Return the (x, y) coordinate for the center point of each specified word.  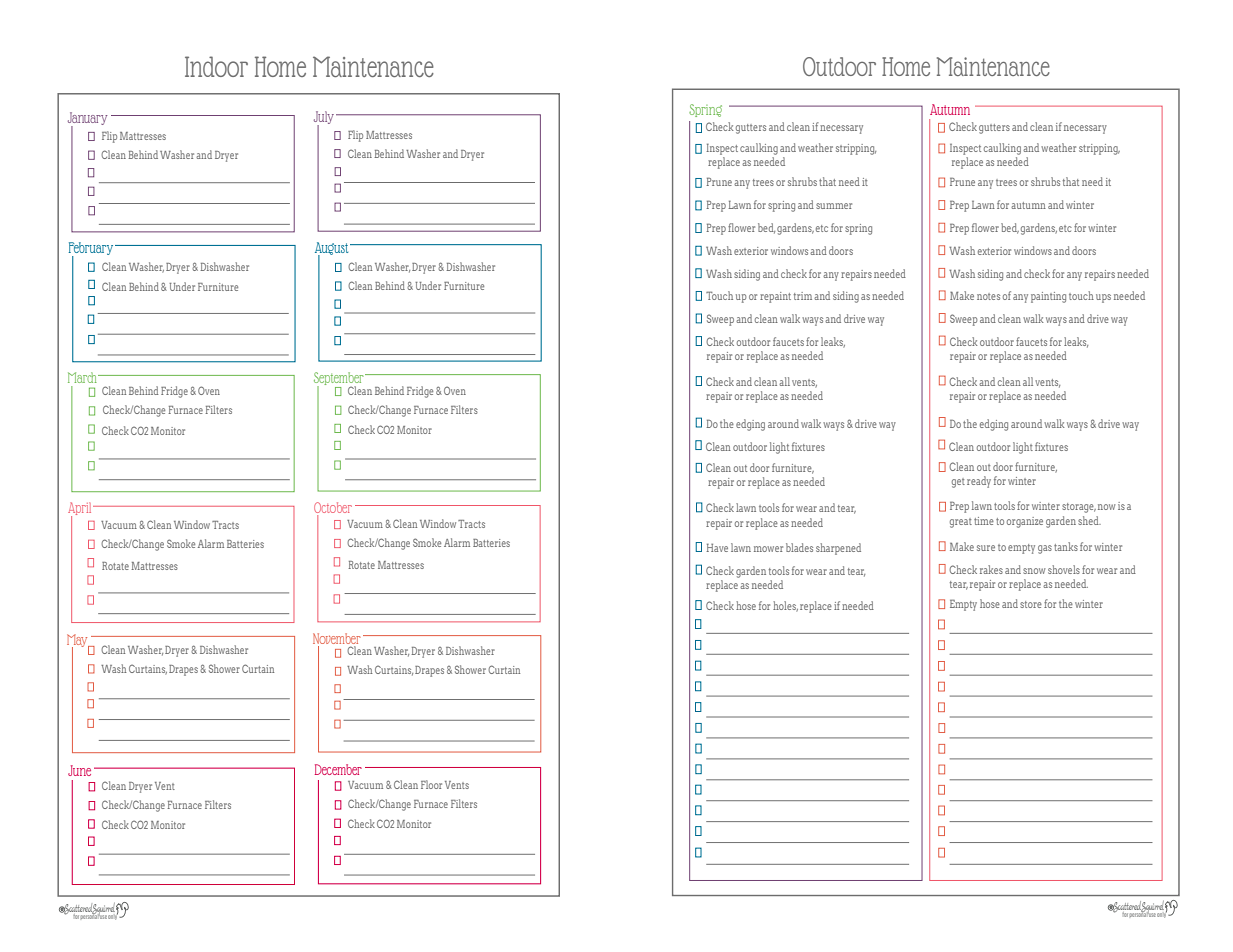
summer (834, 206)
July (324, 118)
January (88, 119)
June (79, 770)
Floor (431, 784)
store (1031, 604)
